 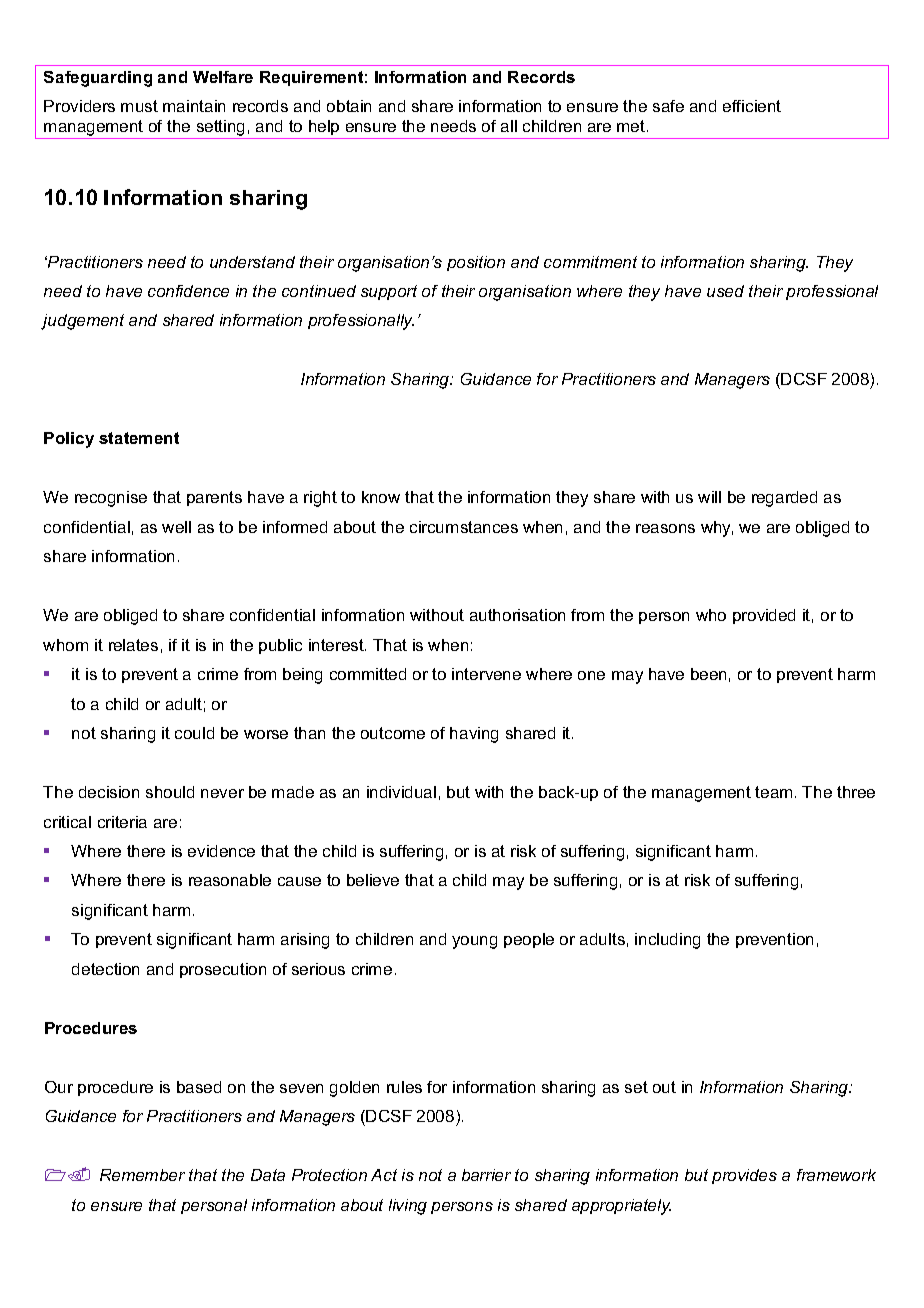 What do you see at coordinates (349, 106) in the image?
I see `obtain` at bounding box center [349, 106].
